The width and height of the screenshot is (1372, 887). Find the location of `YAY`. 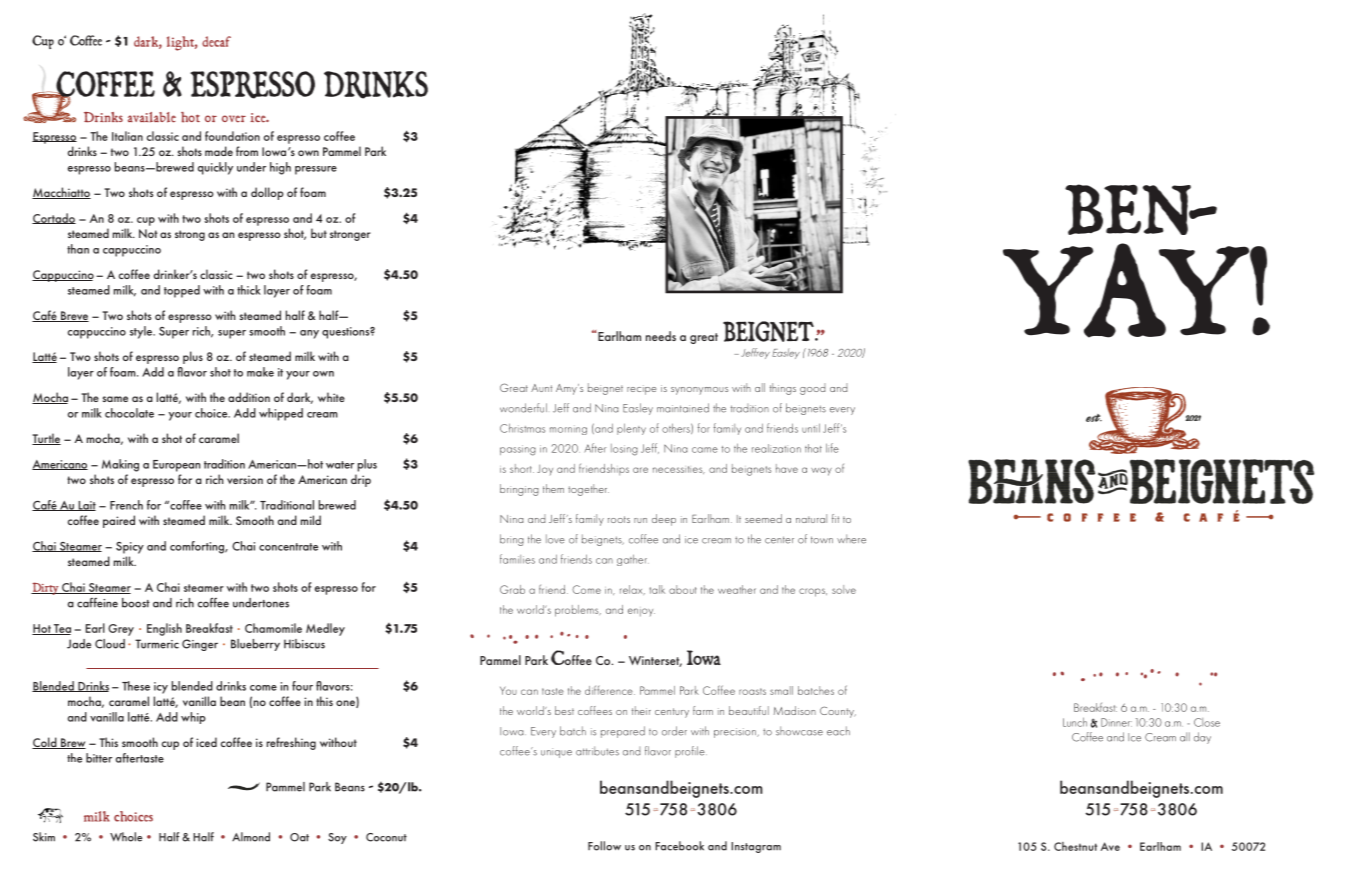

YAY is located at coordinates (1127, 290).
